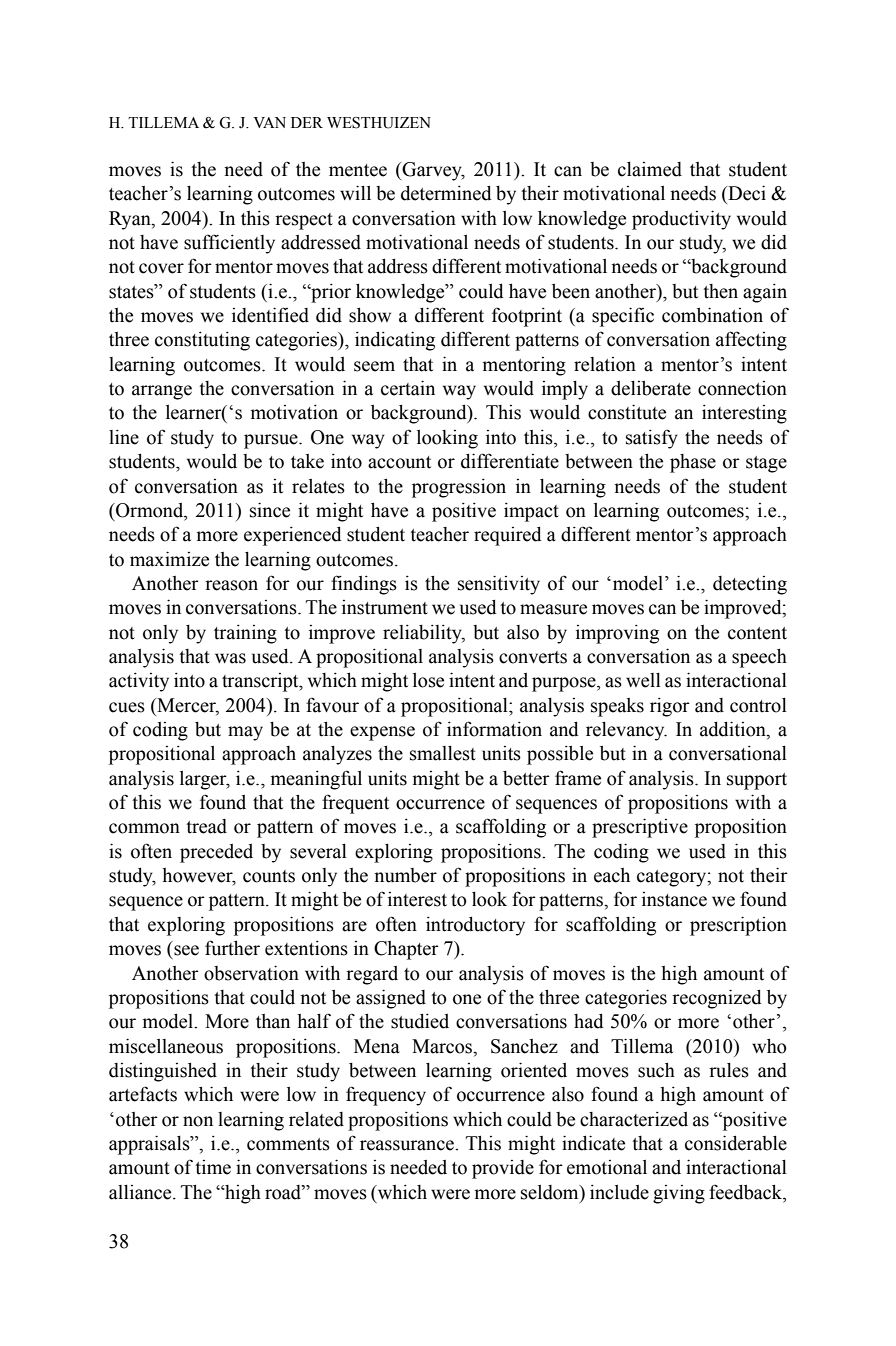 This screenshot has height=1346, width=896. I want to click on Chapter, so click(406, 950).
